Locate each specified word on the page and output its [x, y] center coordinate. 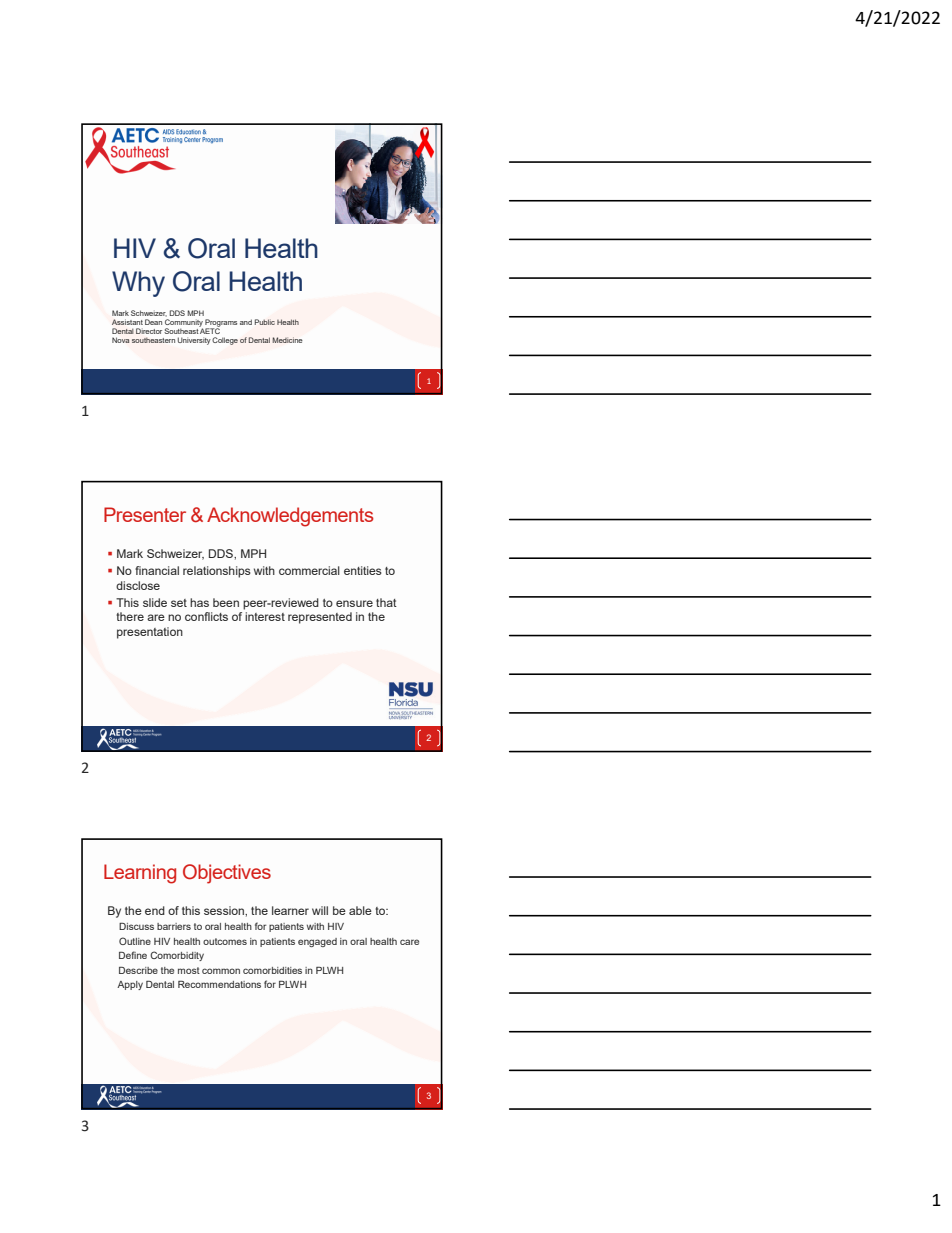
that [386, 602]
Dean [153, 322]
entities [363, 570]
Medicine [288, 340]
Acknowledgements [290, 517]
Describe [138, 970]
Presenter [145, 514]
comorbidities [272, 970]
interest [265, 616]
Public [265, 322]
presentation [150, 633]
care [409, 942]
